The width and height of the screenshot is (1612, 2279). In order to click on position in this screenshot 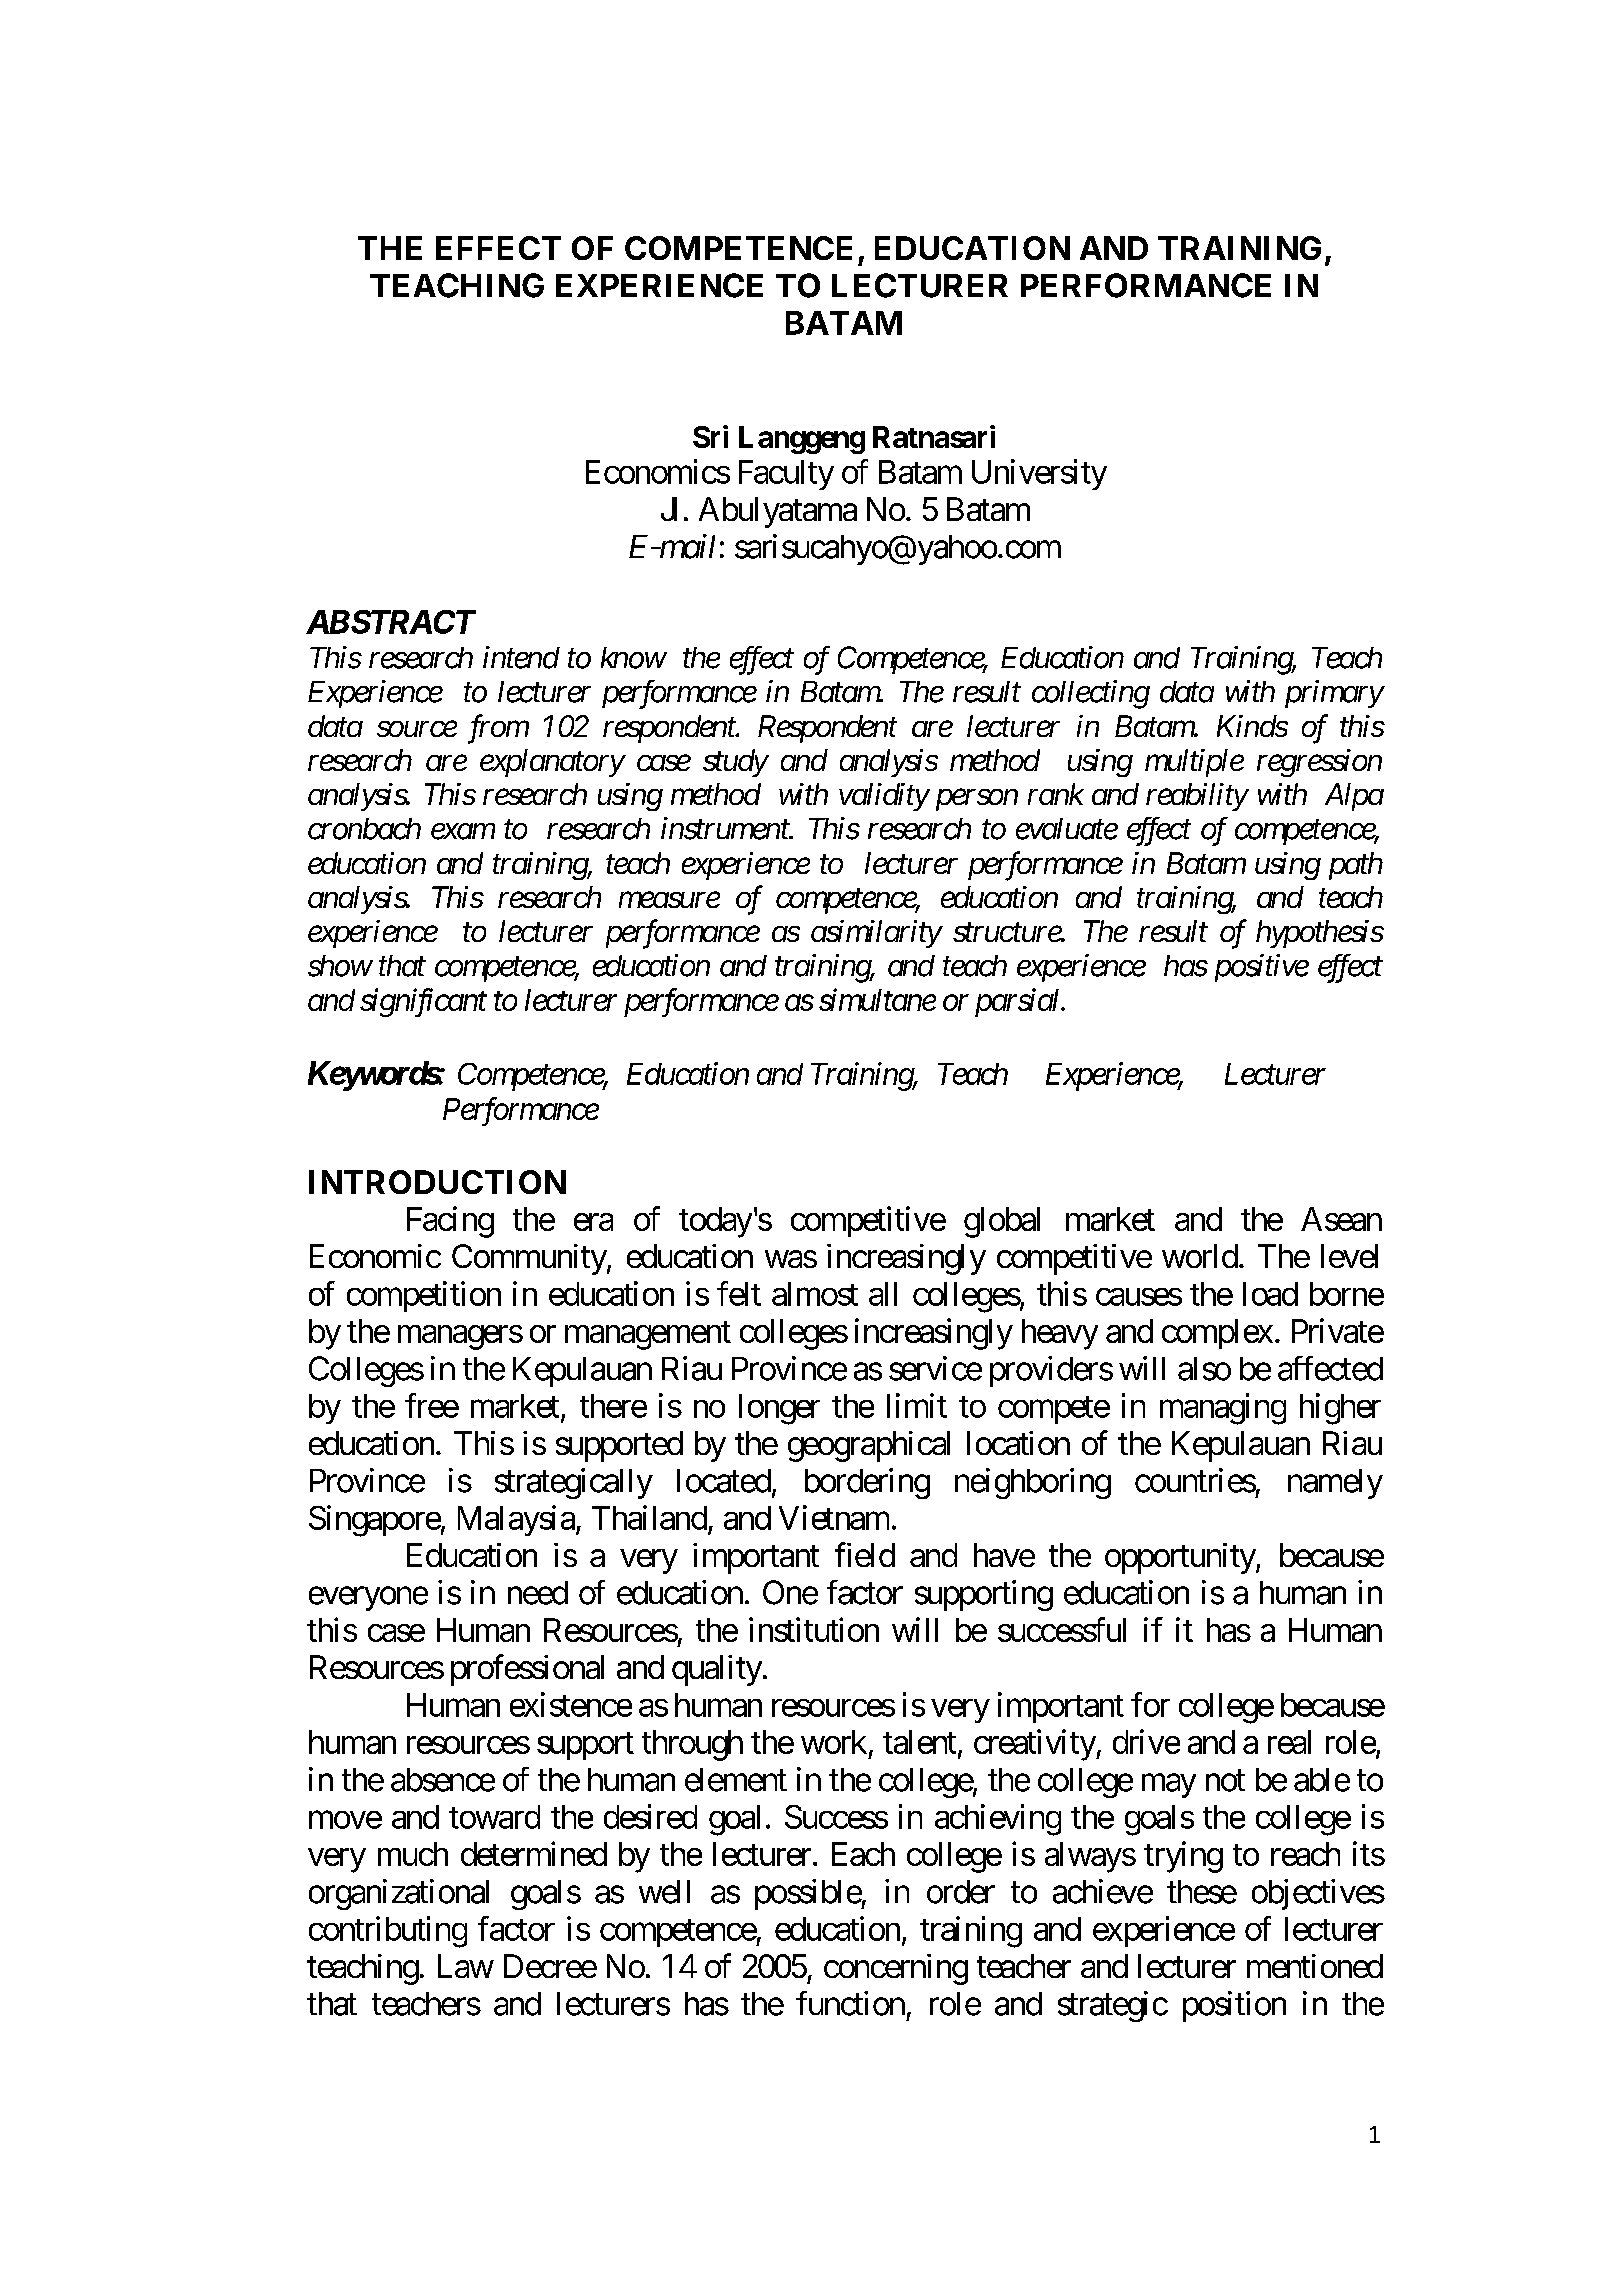, I will do `click(1234, 2006)`.
